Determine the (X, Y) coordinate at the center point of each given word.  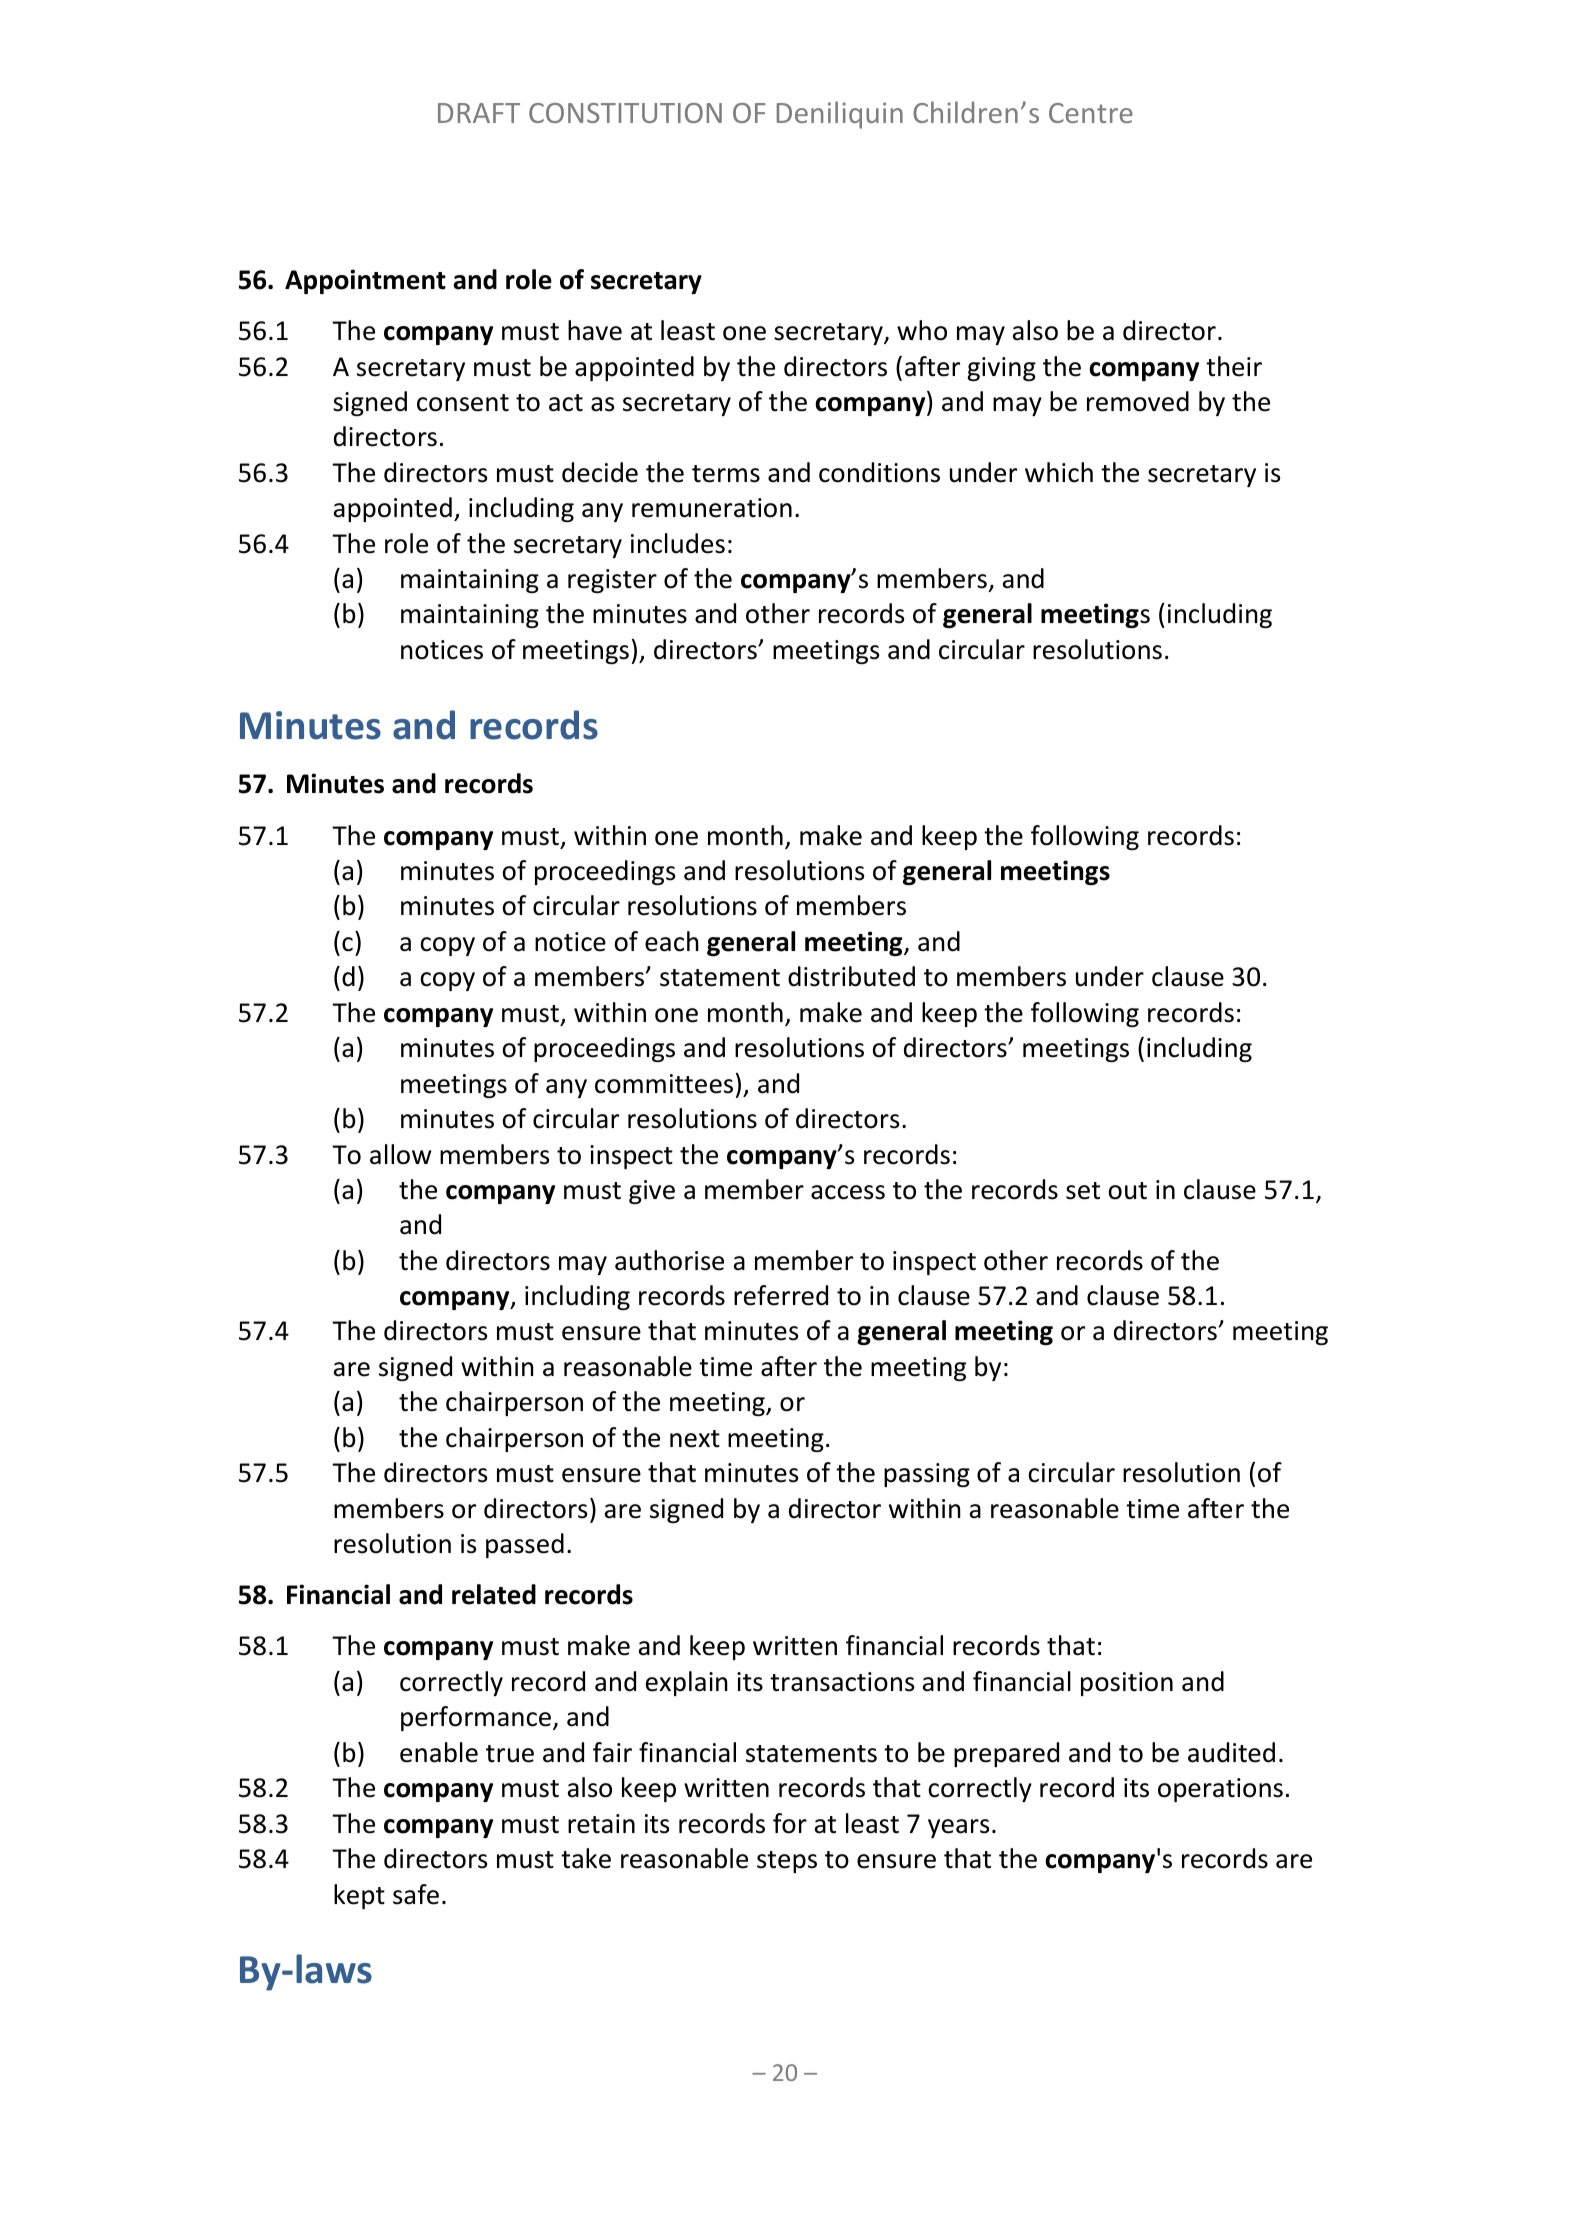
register (612, 581)
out (1127, 1191)
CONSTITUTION (625, 113)
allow (400, 1154)
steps (787, 1862)
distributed (851, 976)
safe (416, 1894)
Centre (1091, 113)
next (695, 1439)
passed (525, 1545)
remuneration (712, 508)
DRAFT (479, 113)
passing (927, 1475)
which (1059, 472)
